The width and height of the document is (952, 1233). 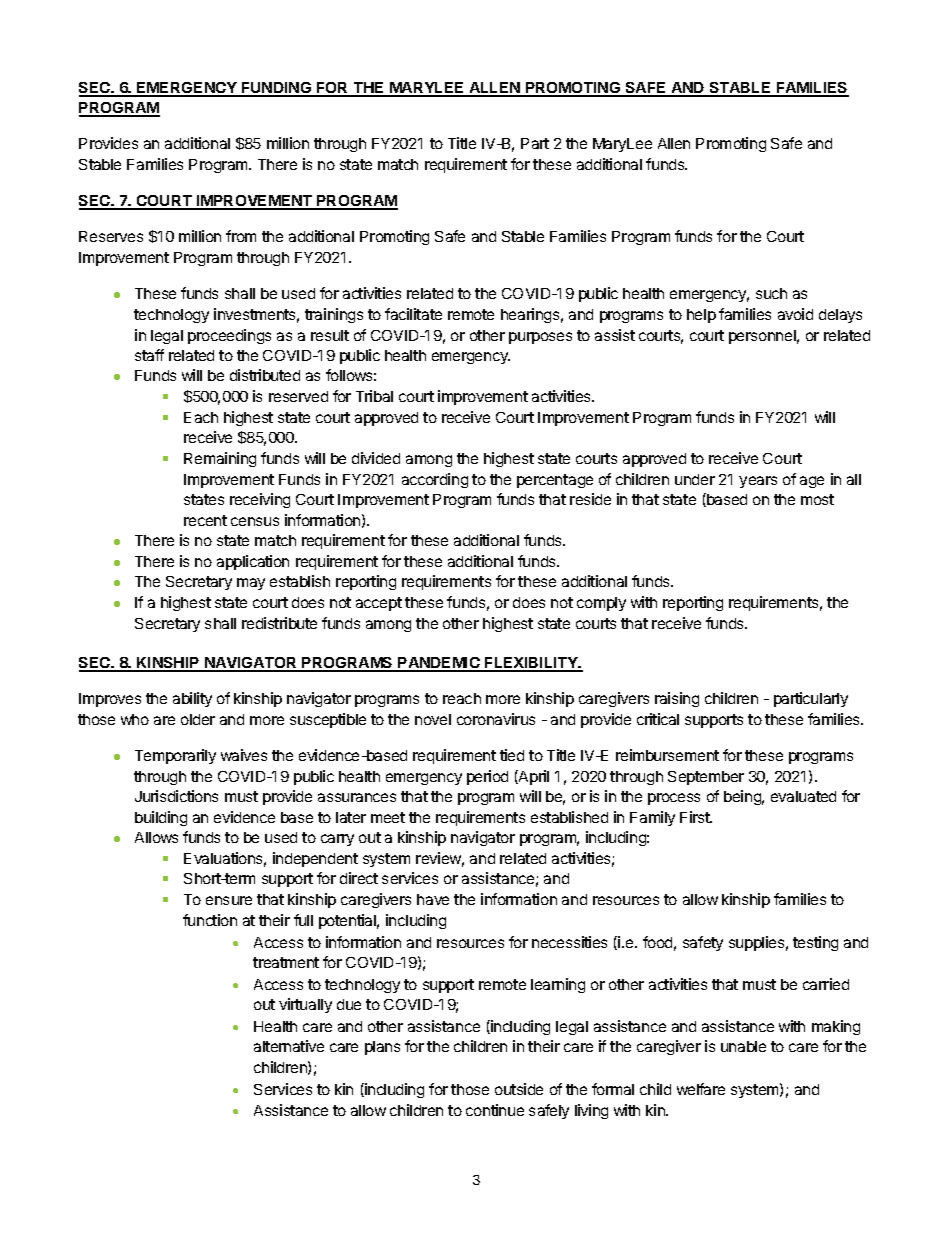 What do you see at coordinates (487, 777) in the document?
I see `period` at bounding box center [487, 777].
